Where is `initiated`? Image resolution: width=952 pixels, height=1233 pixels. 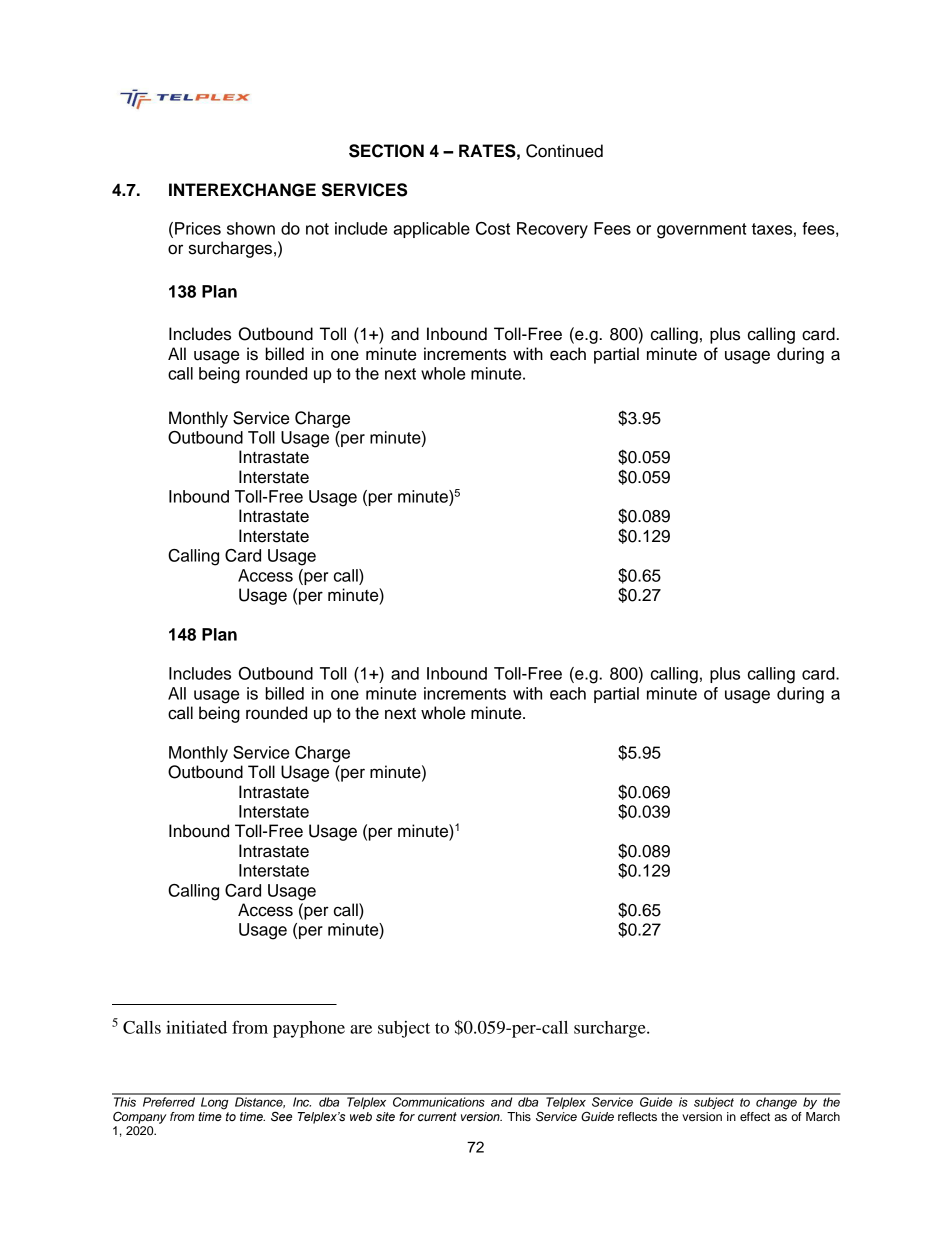
initiated is located at coordinates (196, 1027).
